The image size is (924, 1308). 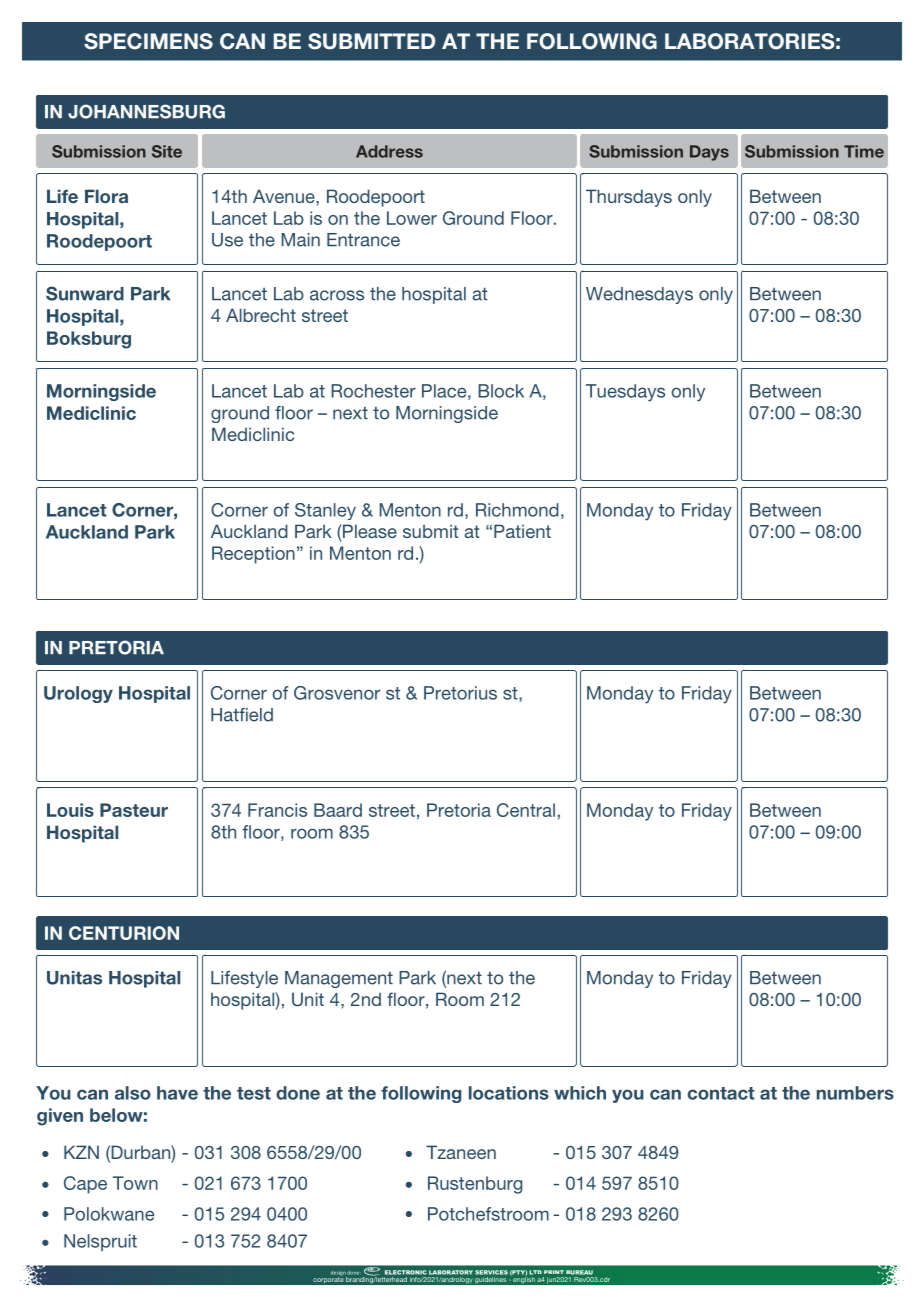 I want to click on Urology, so click(x=78, y=694).
